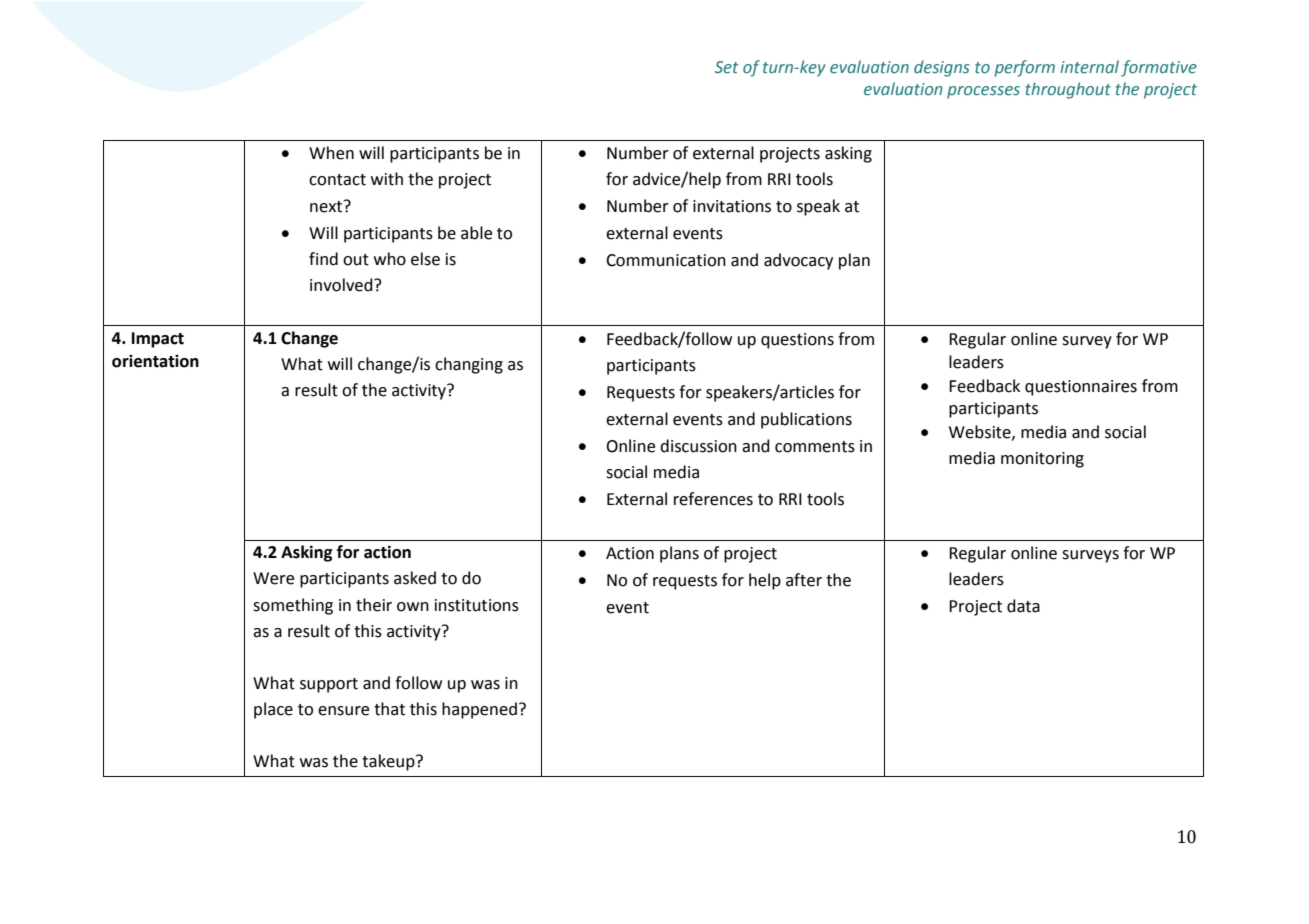 The image size is (1309, 924). I want to click on throughout, so click(1068, 90).
